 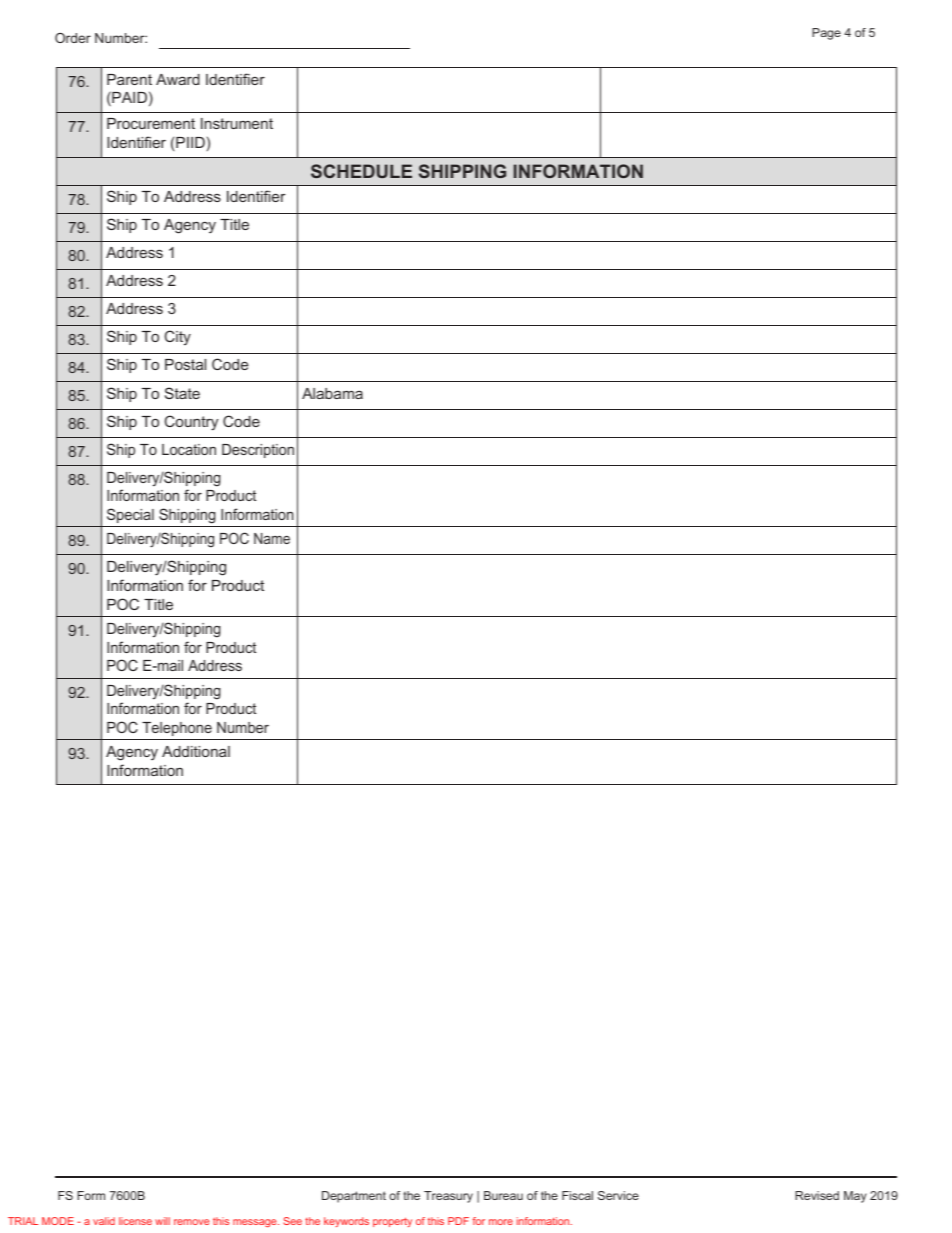 What do you see at coordinates (196, 751) in the image?
I see `Additional` at bounding box center [196, 751].
